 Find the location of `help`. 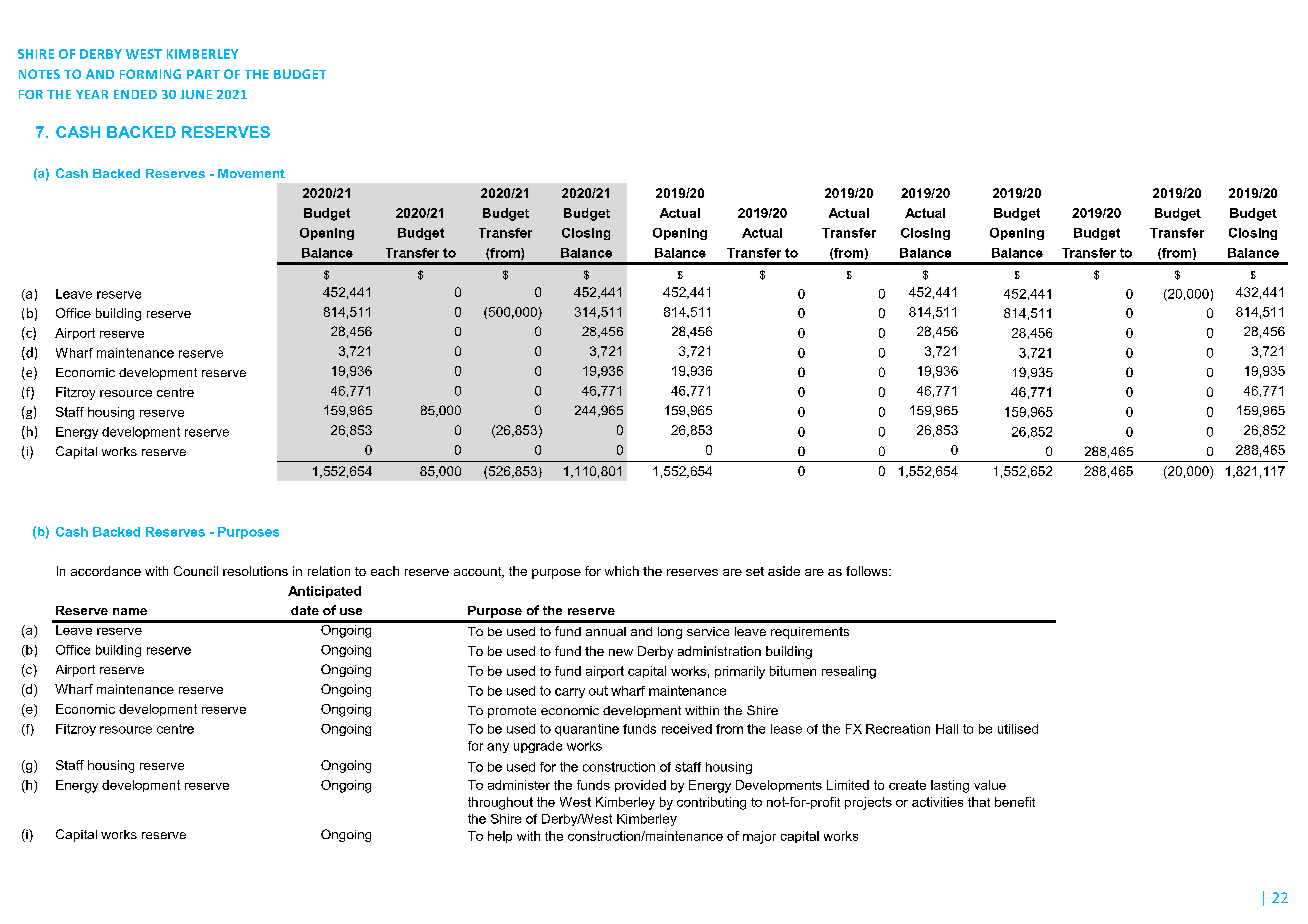

help is located at coordinates (500, 837).
